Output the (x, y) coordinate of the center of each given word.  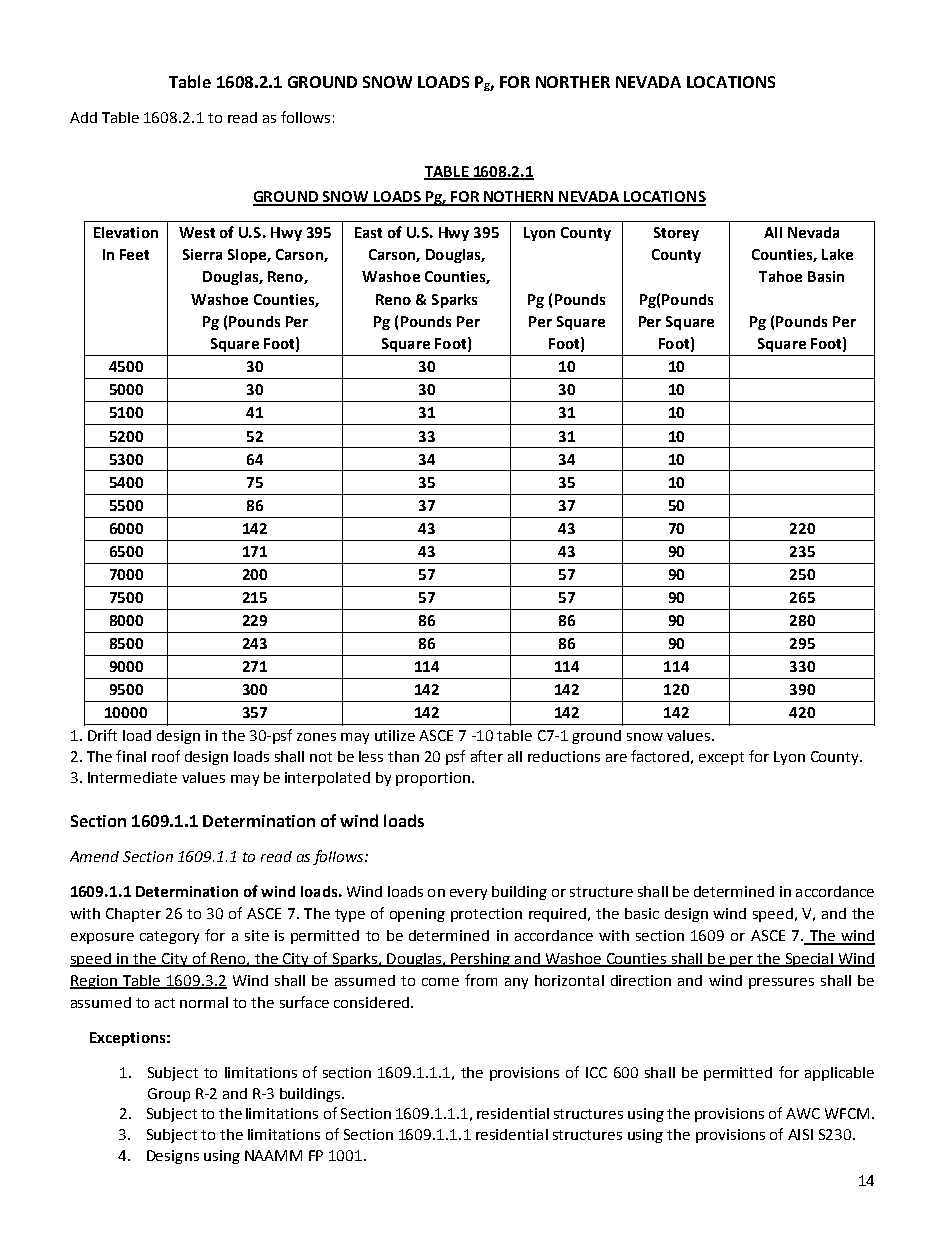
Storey (676, 234)
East (368, 232)
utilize (395, 735)
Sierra (202, 254)
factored (660, 756)
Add (83, 117)
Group (169, 1095)
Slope (248, 256)
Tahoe (780, 276)
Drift (102, 735)
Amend (94, 856)
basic (642, 913)
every (468, 894)
